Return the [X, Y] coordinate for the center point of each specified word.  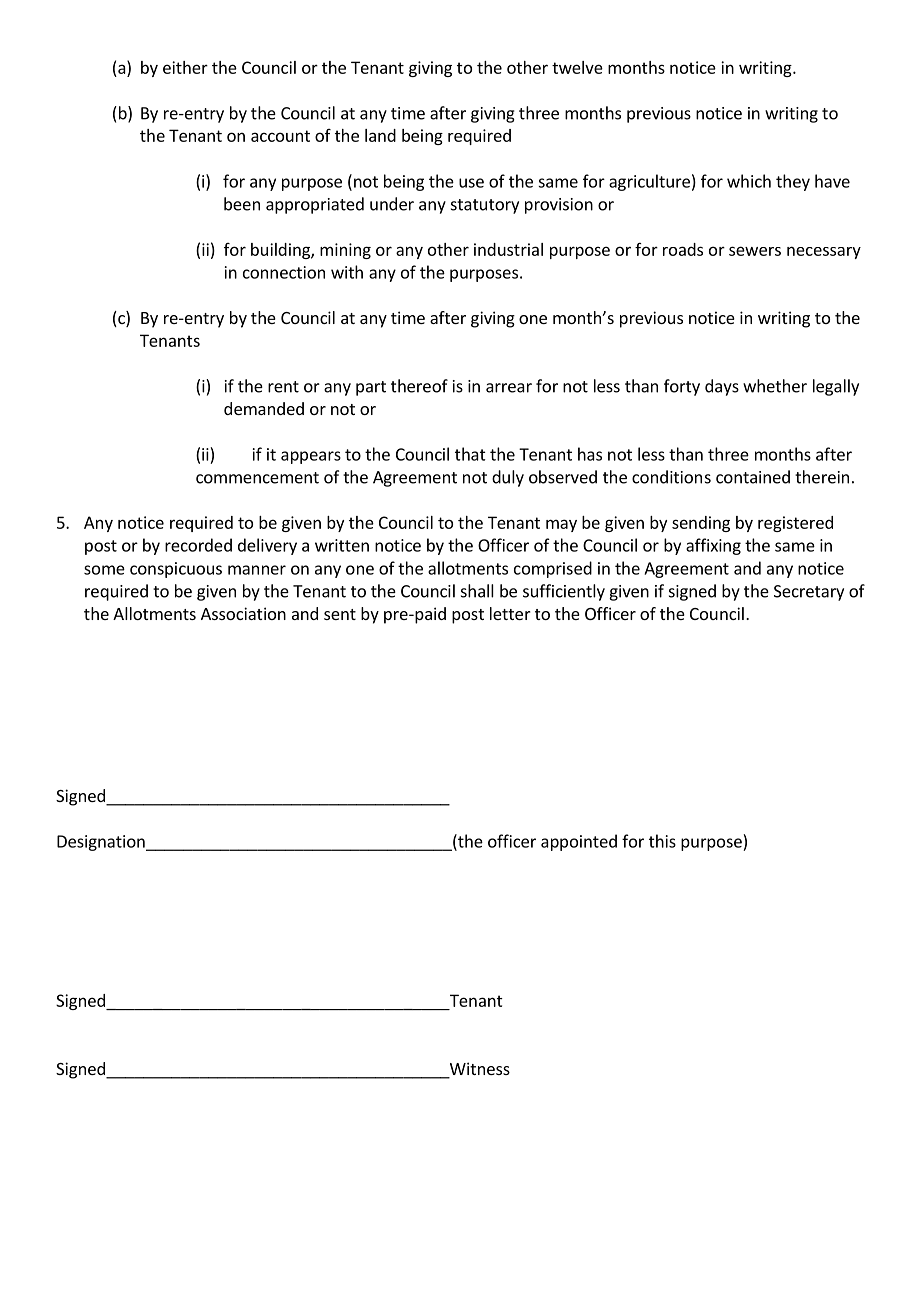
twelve [577, 67]
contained [753, 477]
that [470, 454]
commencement [257, 478]
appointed [579, 842]
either [185, 67]
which [749, 181]
